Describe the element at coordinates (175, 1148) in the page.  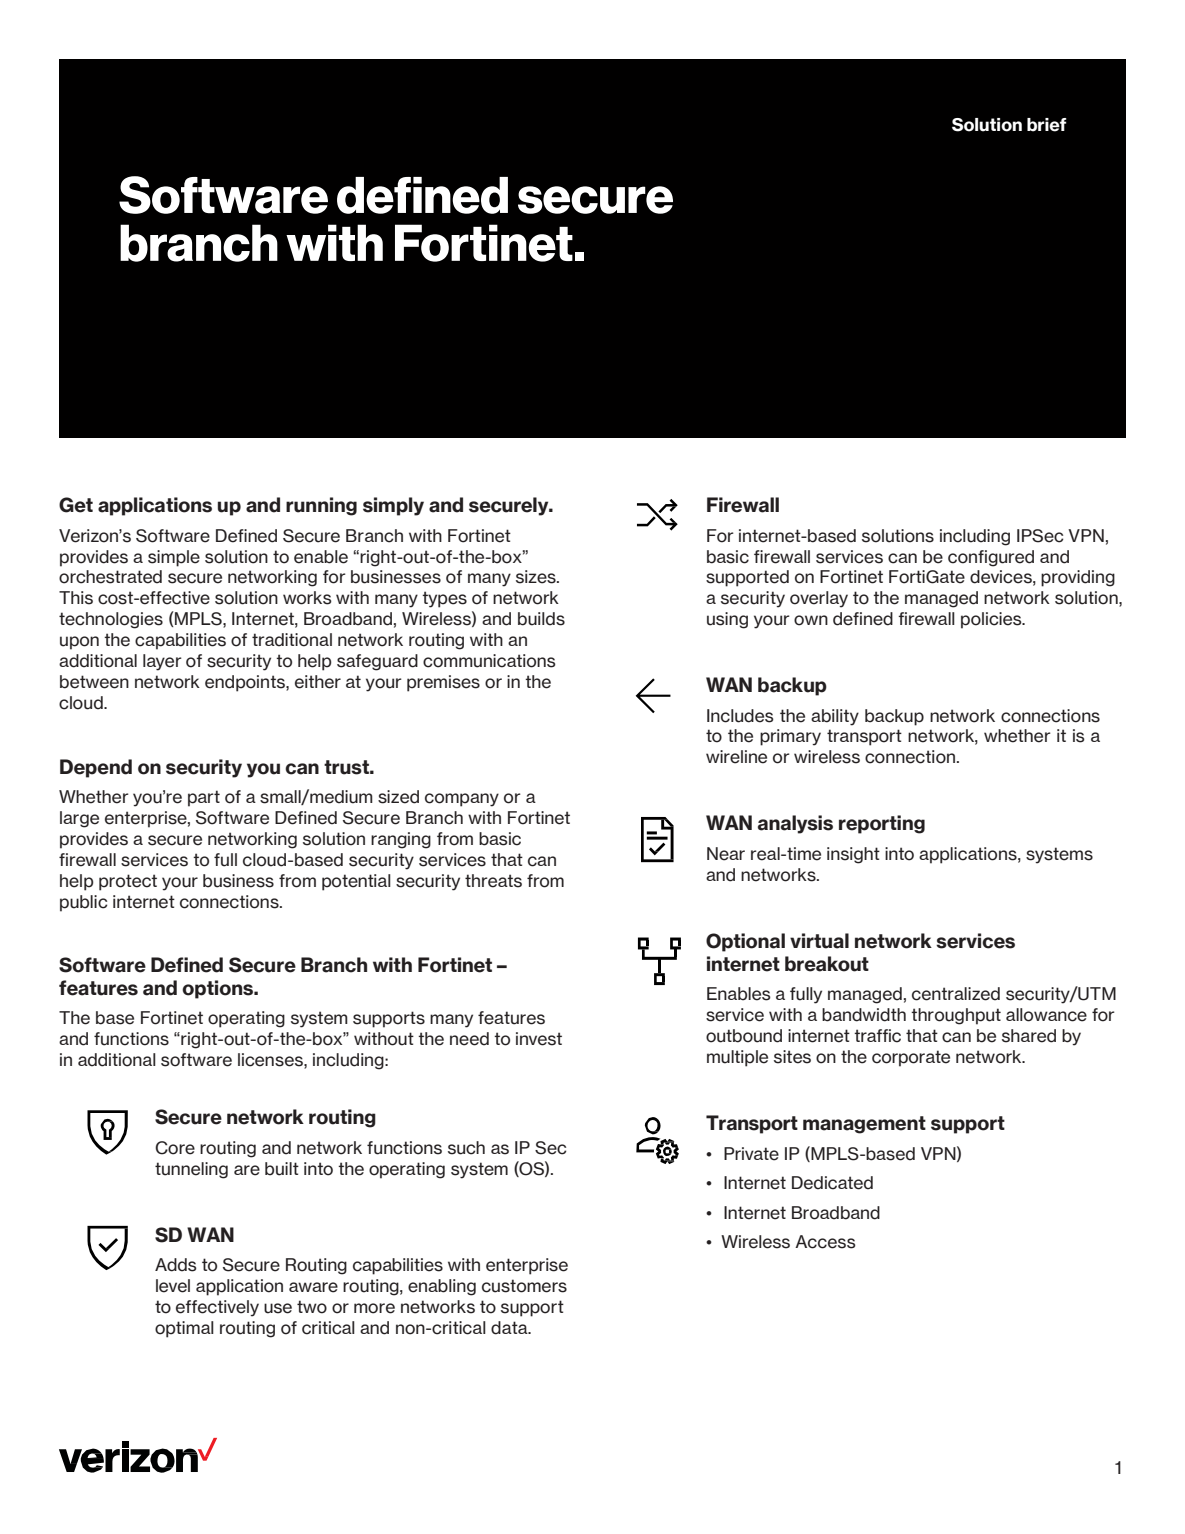
I see `Core` at that location.
